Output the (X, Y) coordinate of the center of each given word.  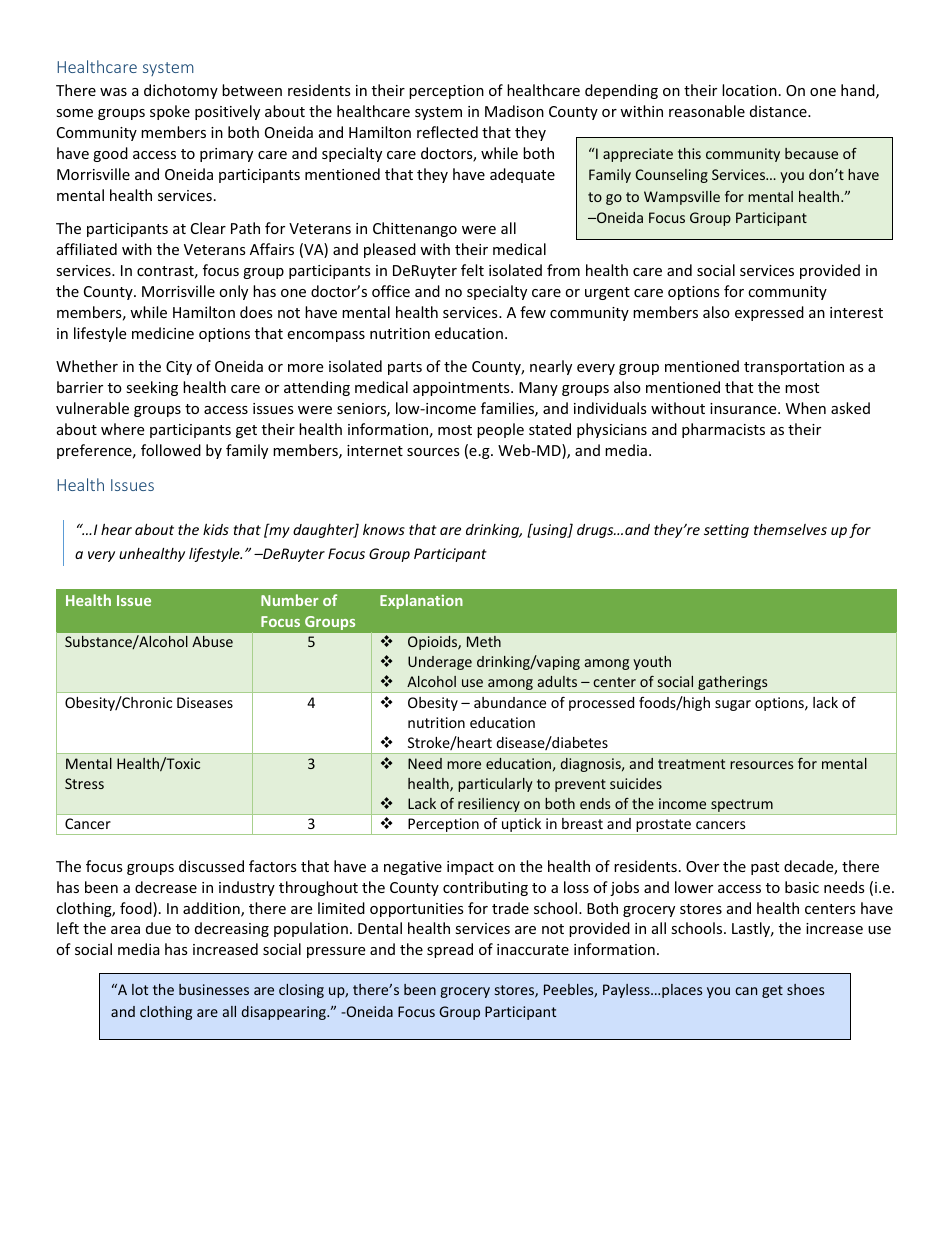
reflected (447, 132)
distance (779, 111)
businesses (214, 989)
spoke (170, 112)
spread (450, 950)
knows (384, 529)
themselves (790, 529)
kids (216, 529)
